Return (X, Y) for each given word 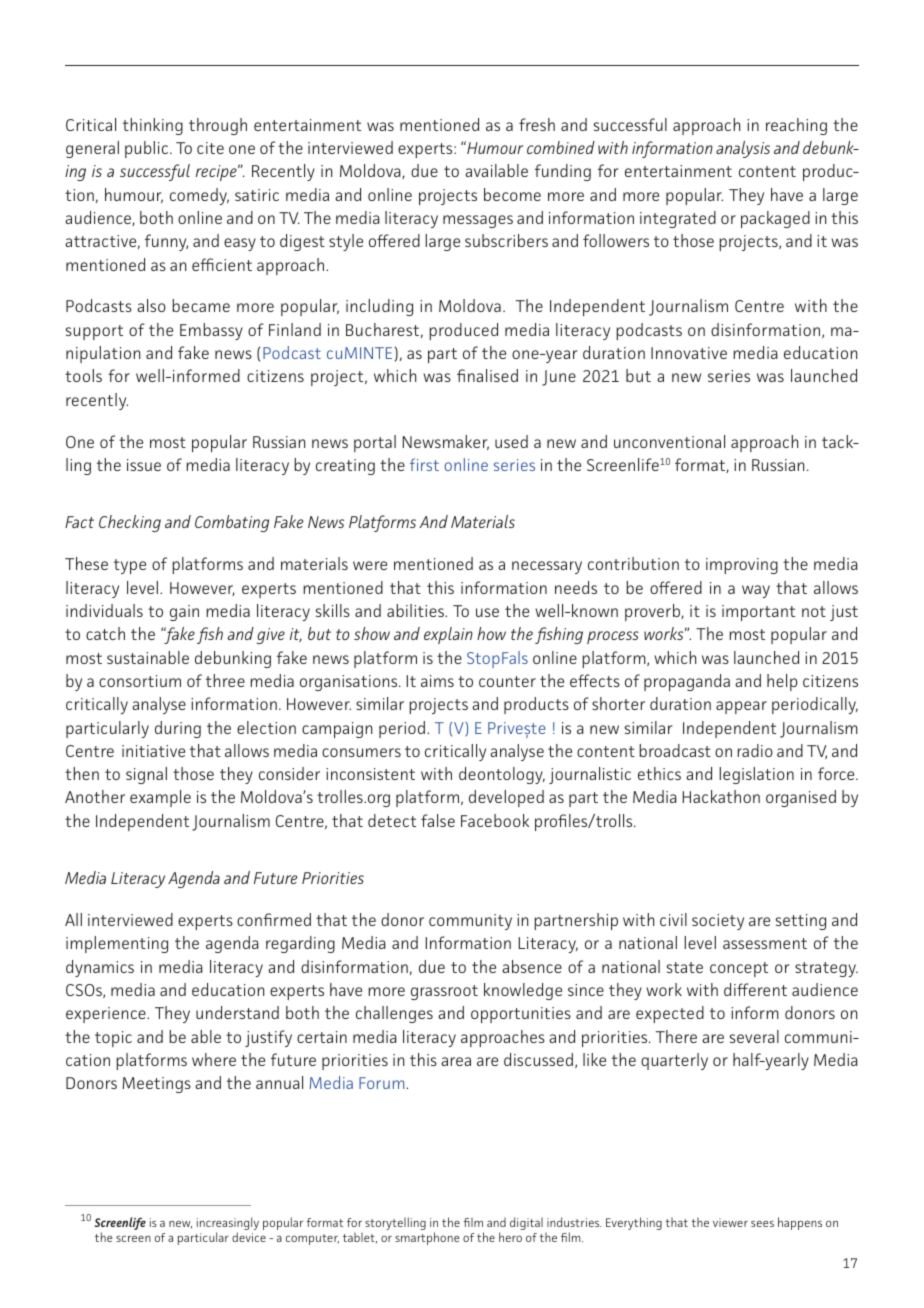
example (160, 798)
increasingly (228, 1225)
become (512, 194)
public (148, 149)
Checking (130, 523)
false (438, 820)
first (424, 464)
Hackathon (721, 796)
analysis (743, 149)
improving (742, 566)
